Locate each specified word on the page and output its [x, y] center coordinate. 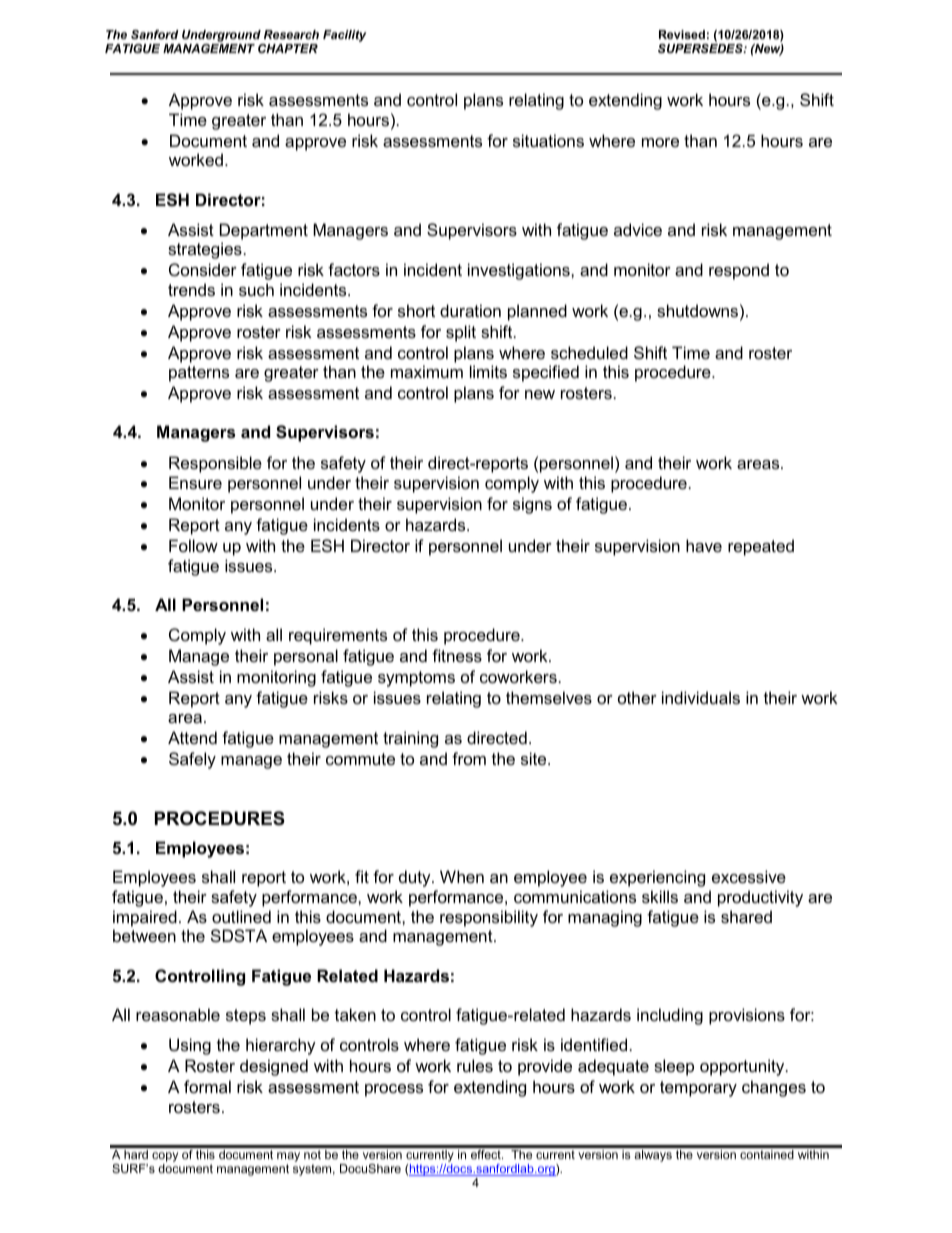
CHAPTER [288, 48]
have [704, 545]
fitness [457, 655]
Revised [682, 34]
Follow [193, 545]
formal [207, 1086]
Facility [344, 36]
